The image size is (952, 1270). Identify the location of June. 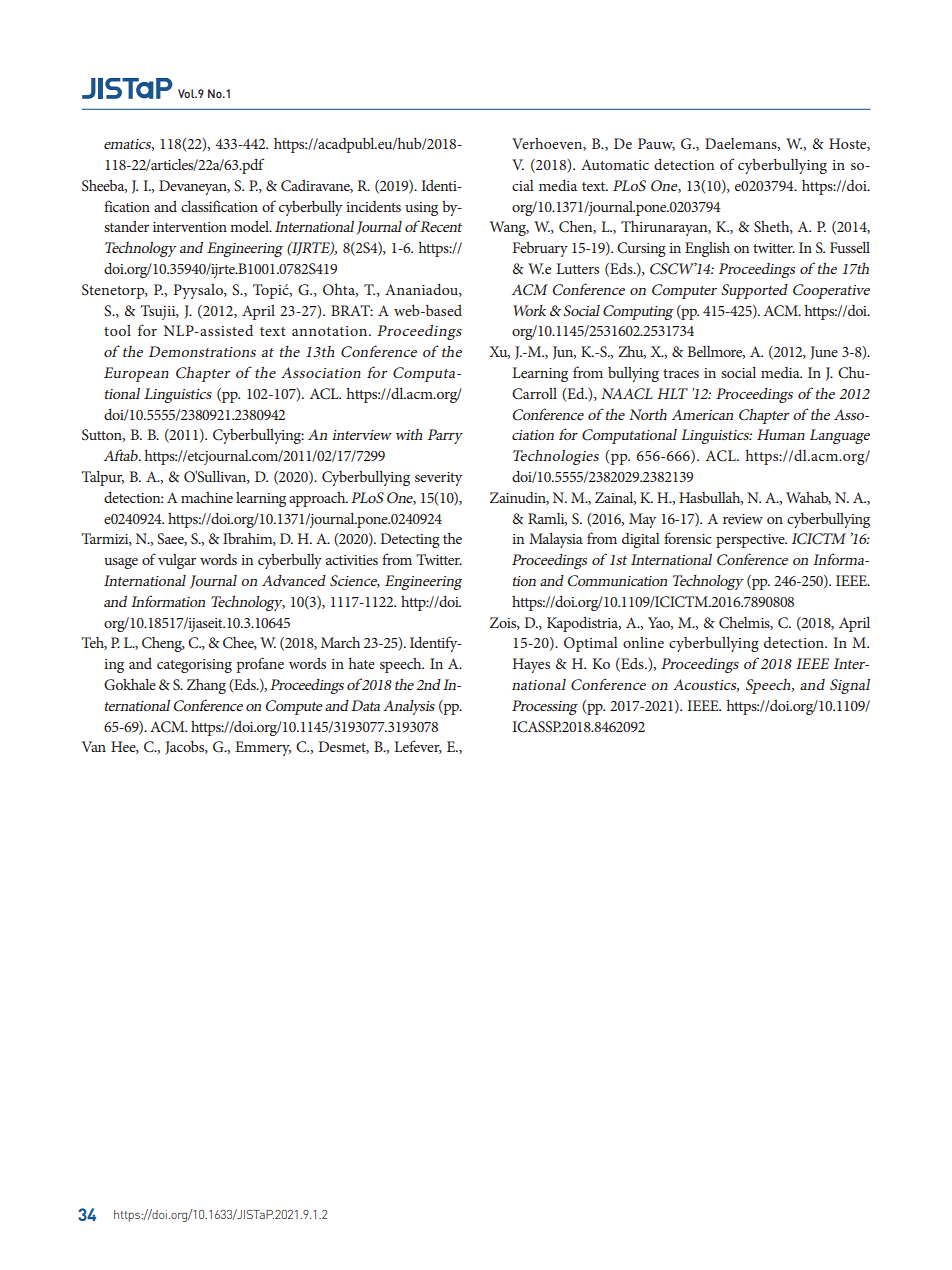
(824, 353).
